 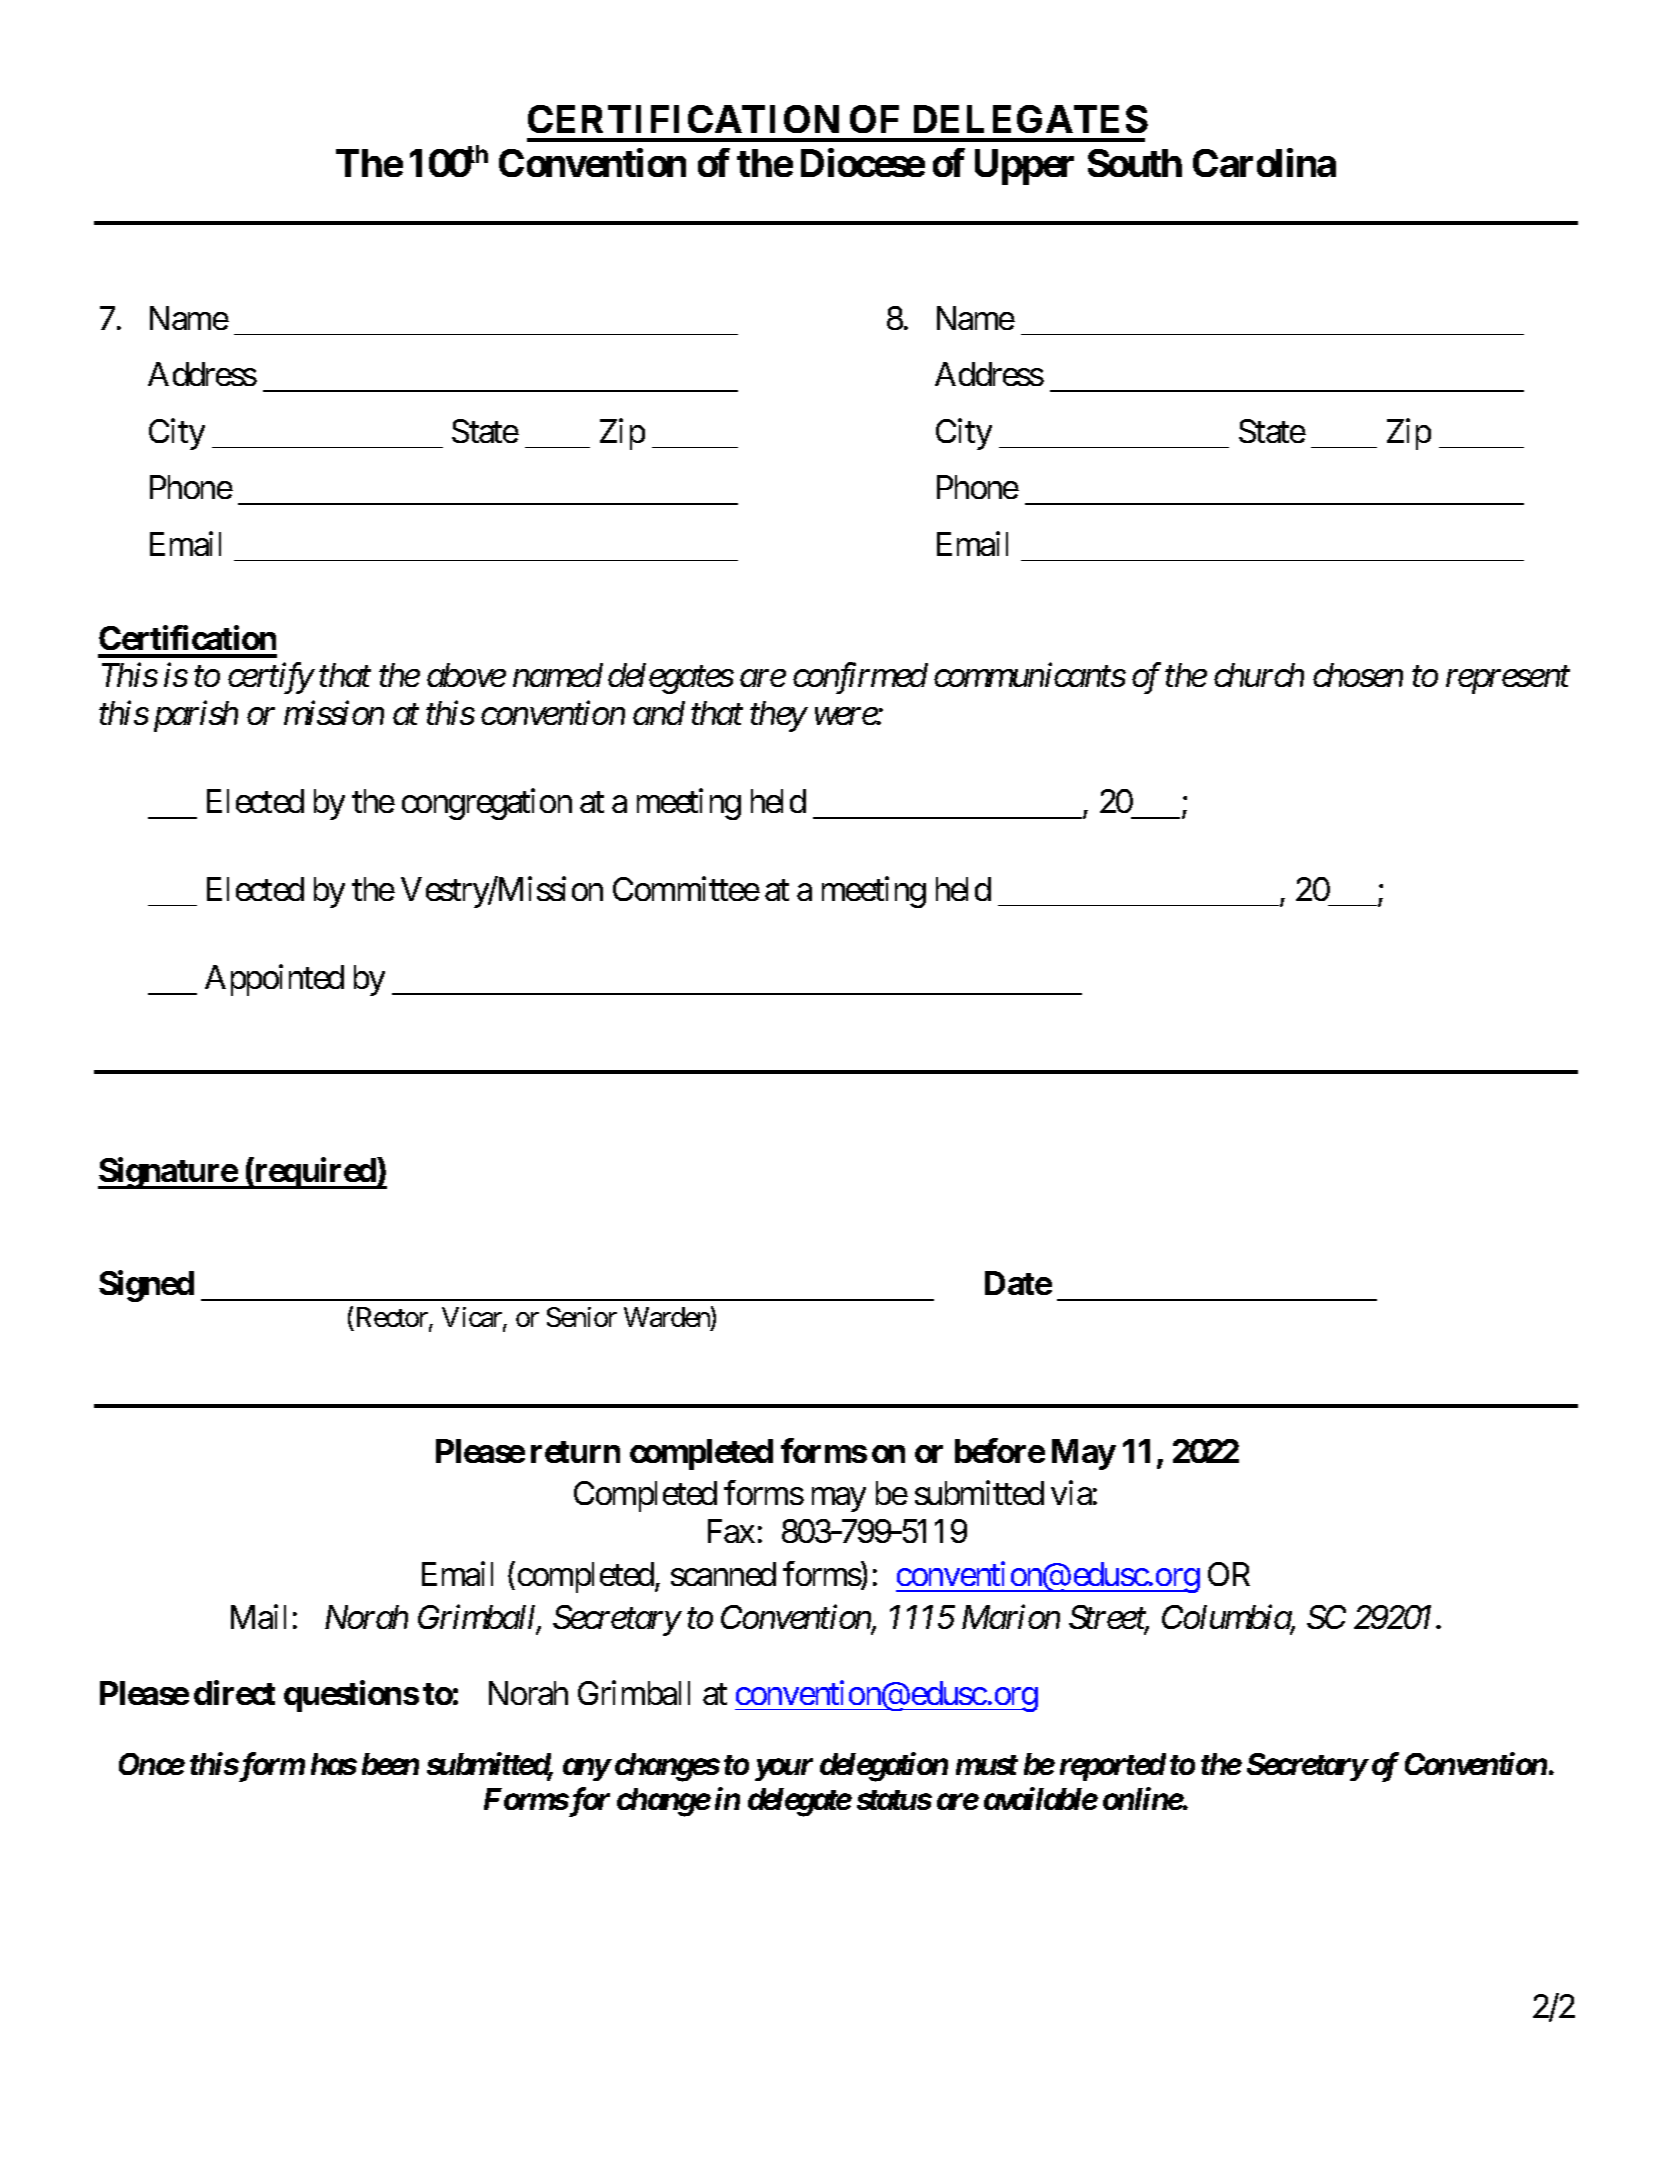 What do you see at coordinates (1024, 167) in the image?
I see `Upper` at bounding box center [1024, 167].
